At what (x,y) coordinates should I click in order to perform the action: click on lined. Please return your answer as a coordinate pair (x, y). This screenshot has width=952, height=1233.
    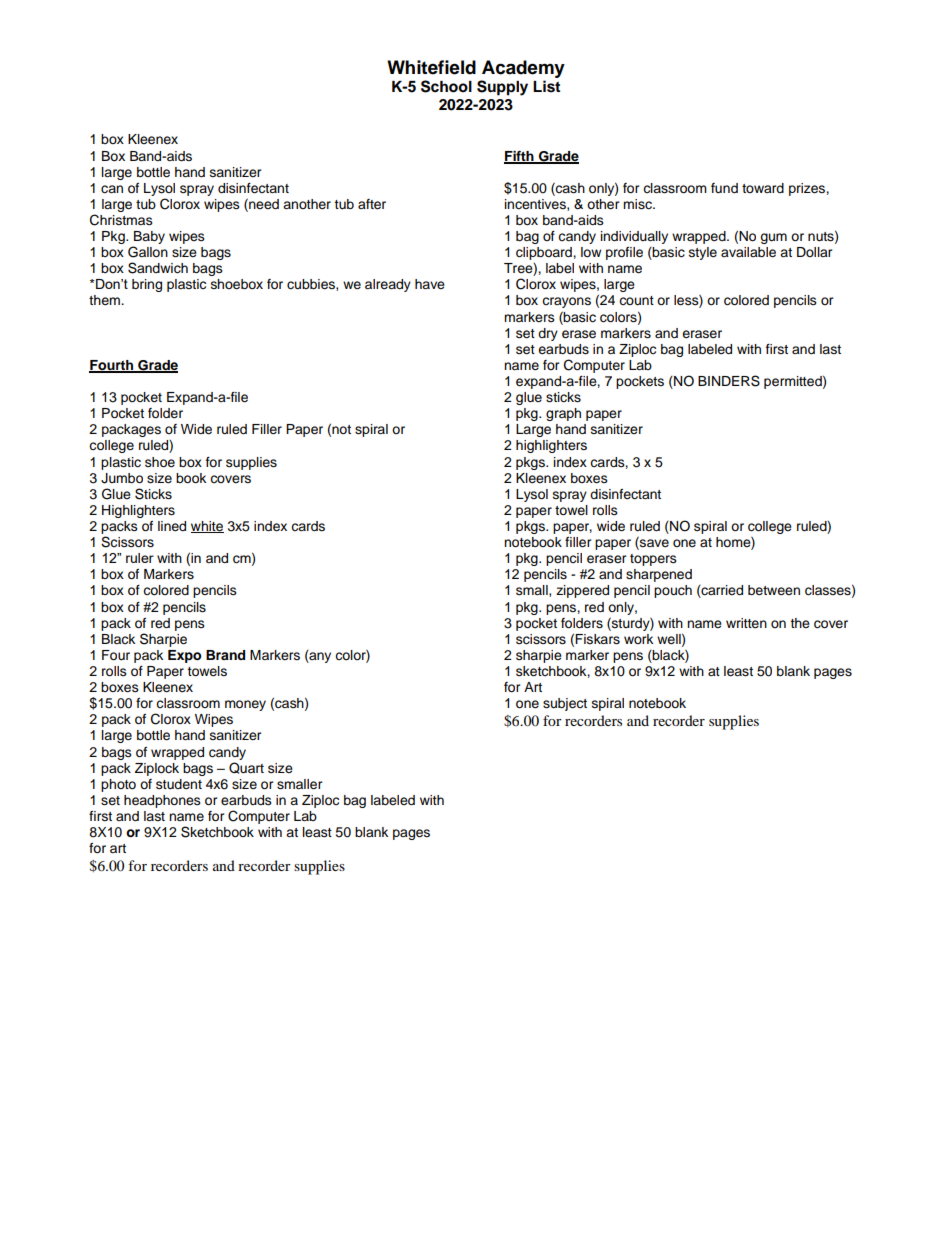
    Looking at the image, I should click on (172, 526).
